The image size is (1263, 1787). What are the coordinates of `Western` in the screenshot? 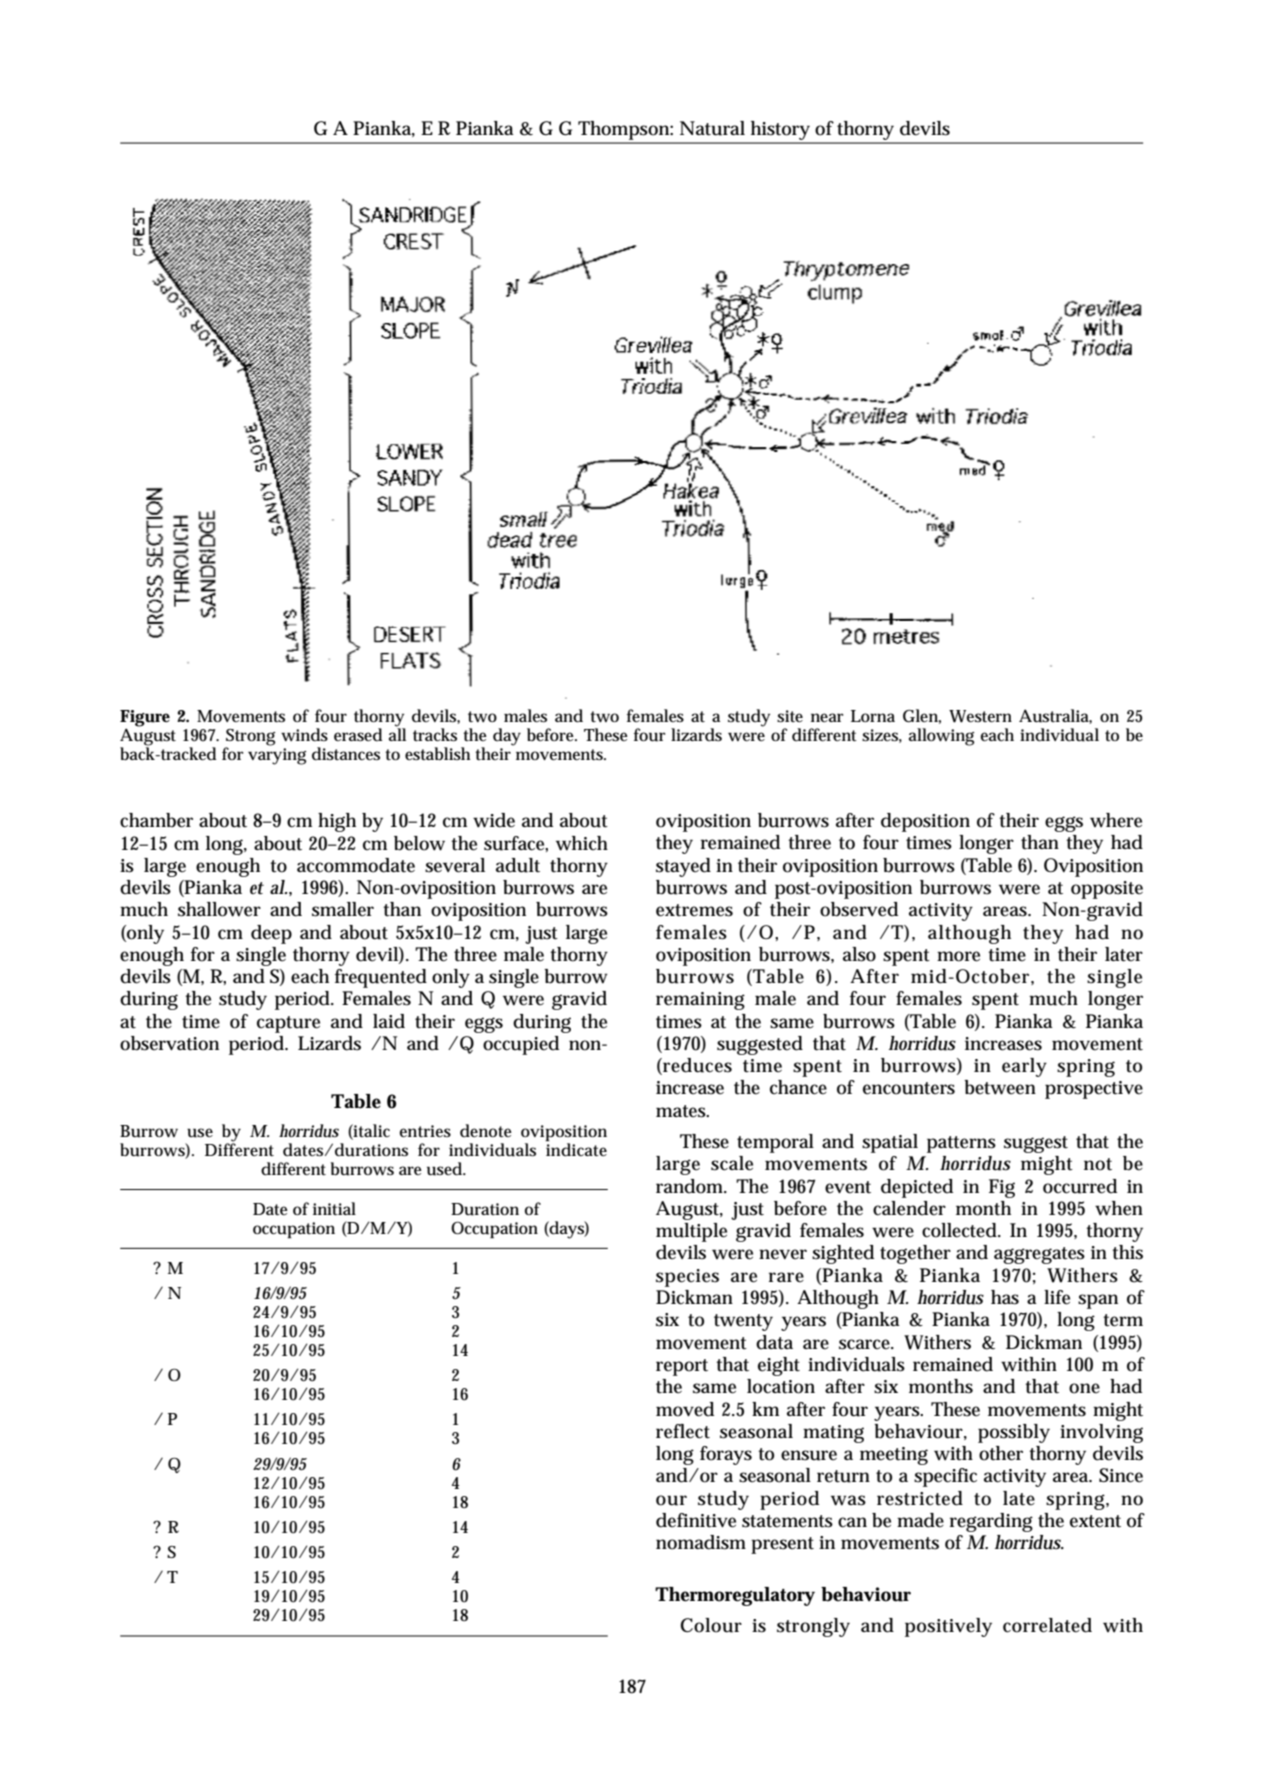 It's located at (980, 716).
